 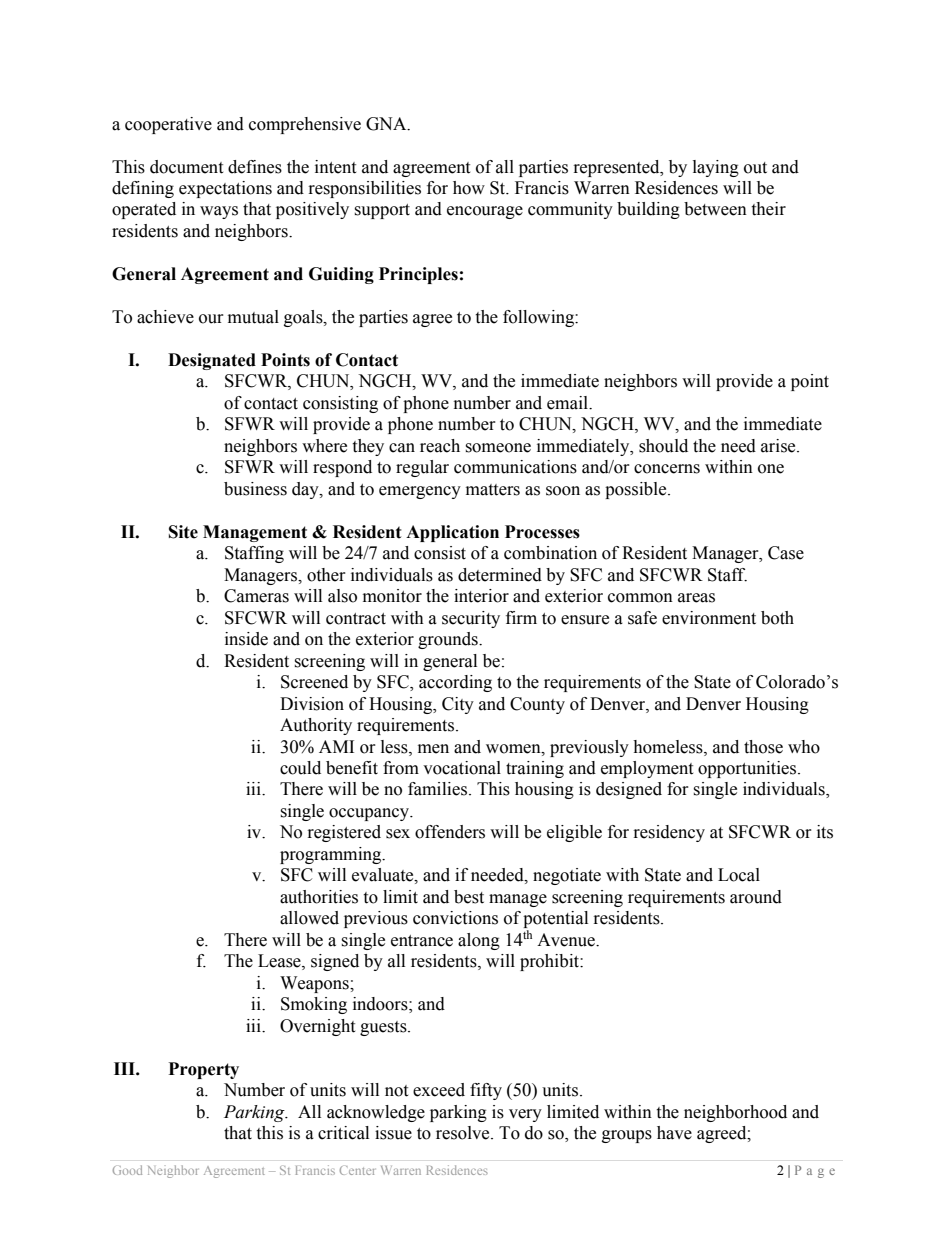 I want to click on Property, so click(x=204, y=1070).
